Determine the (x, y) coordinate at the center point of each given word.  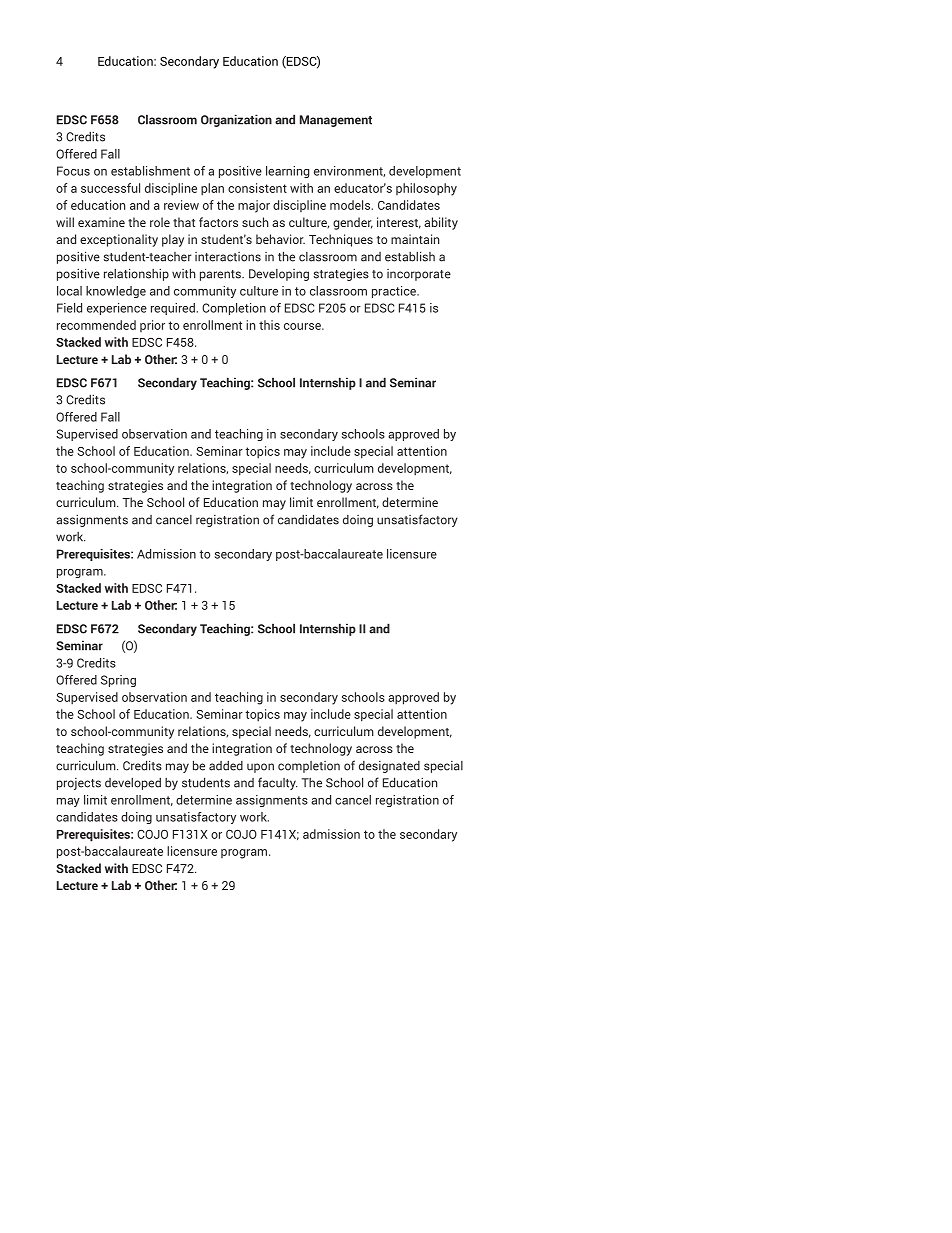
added (226, 766)
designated (389, 767)
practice (395, 292)
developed (133, 784)
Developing (279, 275)
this (269, 325)
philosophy (426, 189)
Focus (73, 171)
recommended (96, 325)
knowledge (116, 292)
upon (260, 768)
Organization (236, 120)
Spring (118, 681)
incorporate (419, 275)
